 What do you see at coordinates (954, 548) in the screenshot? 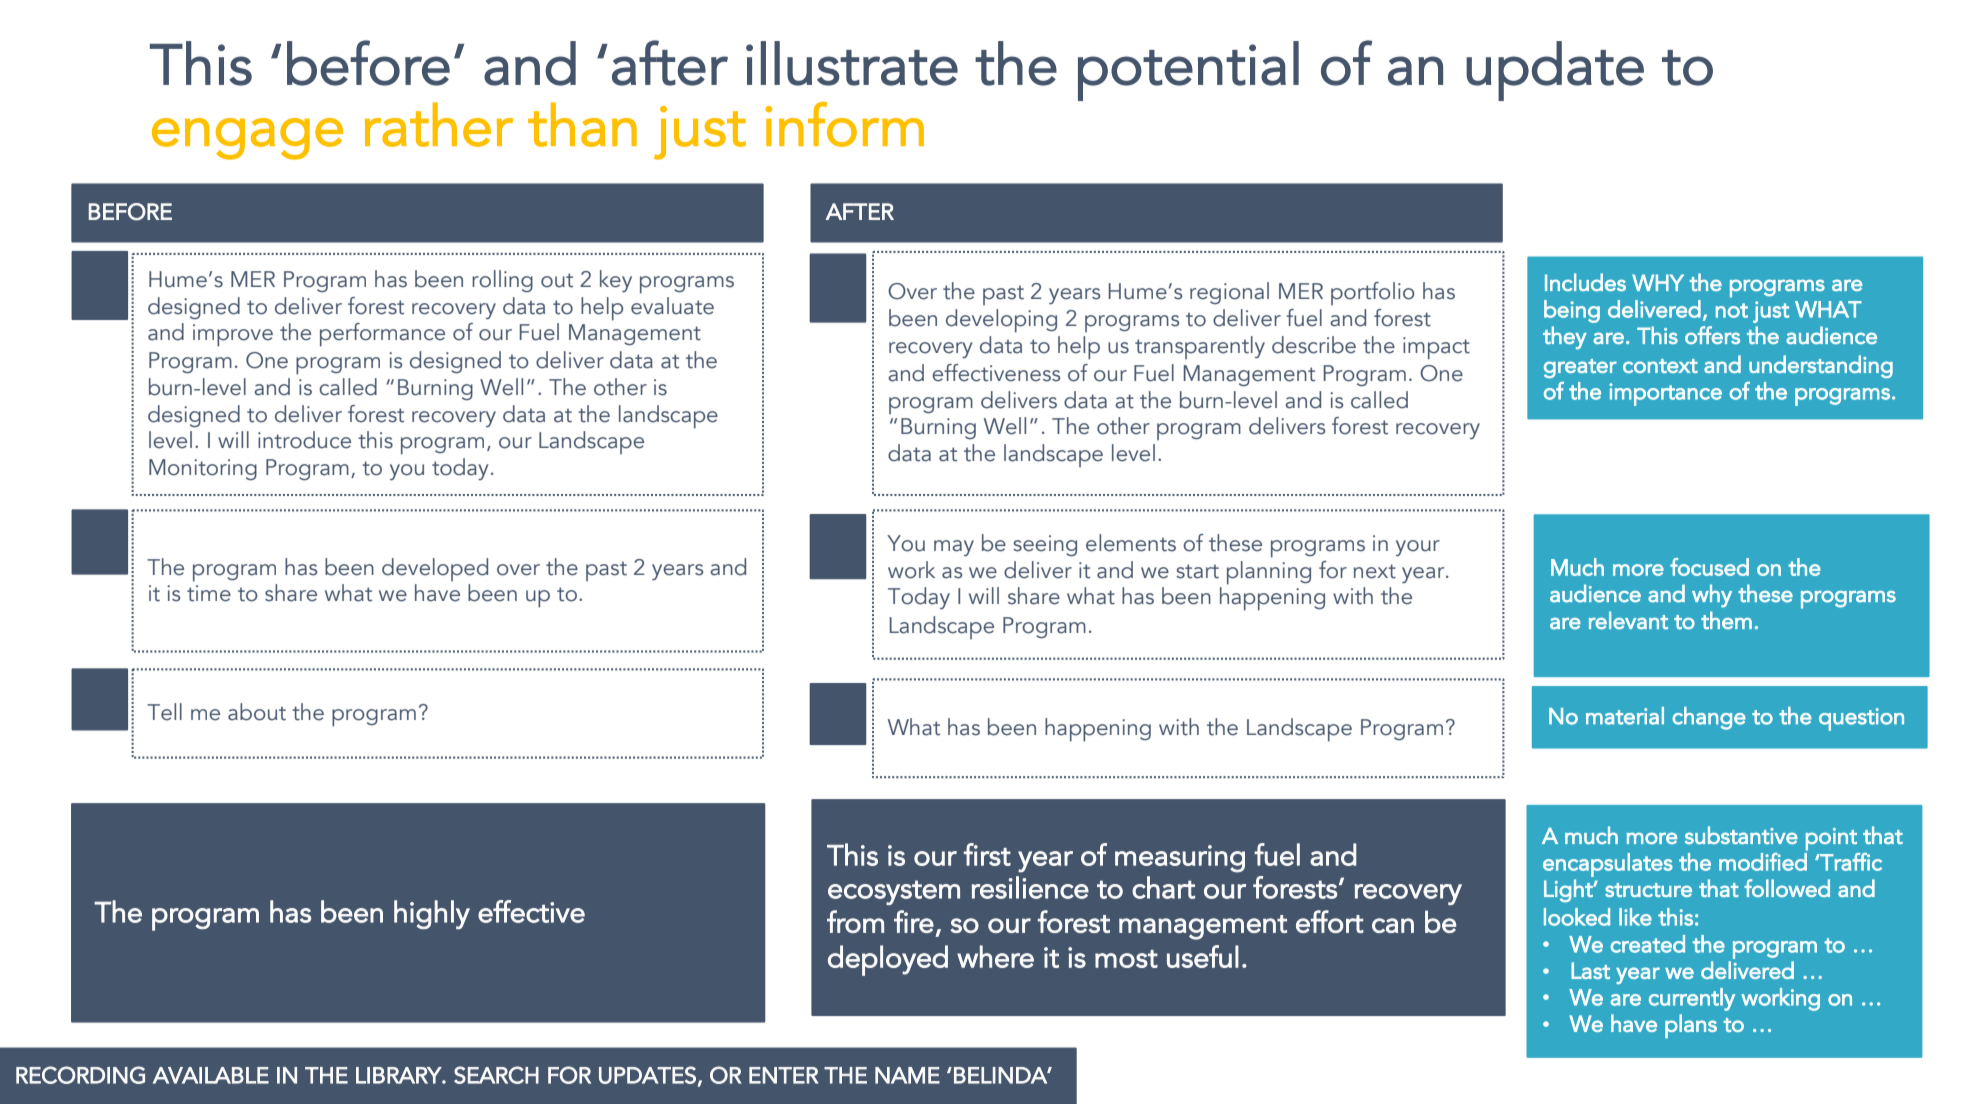
I see `may` at bounding box center [954, 548].
